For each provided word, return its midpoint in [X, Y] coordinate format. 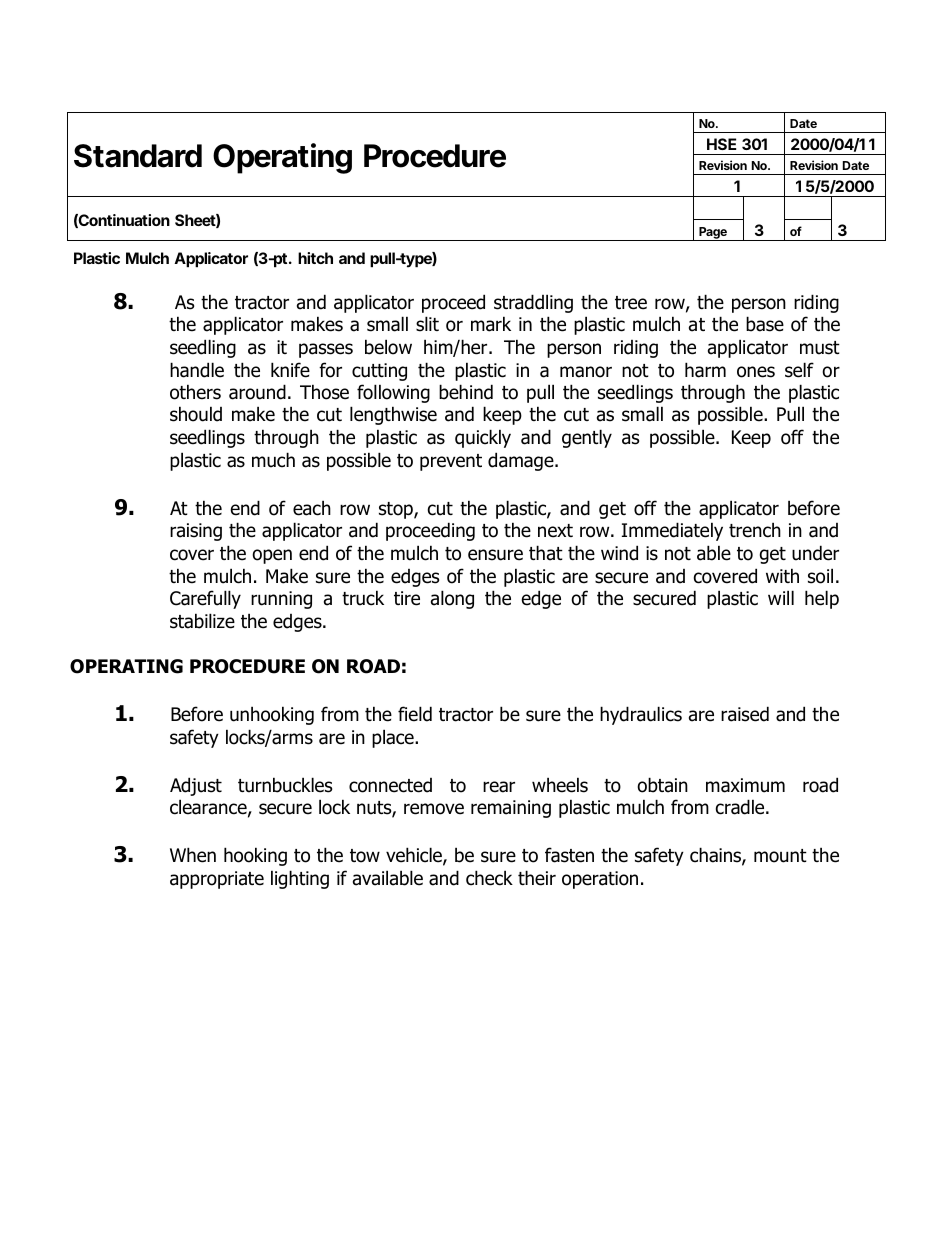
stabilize [202, 621]
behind [466, 392]
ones [756, 372]
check [489, 878]
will [781, 597]
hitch [315, 258]
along [452, 599]
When [193, 855]
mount [780, 856]
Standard [138, 156]
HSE [721, 144]
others [195, 392]
